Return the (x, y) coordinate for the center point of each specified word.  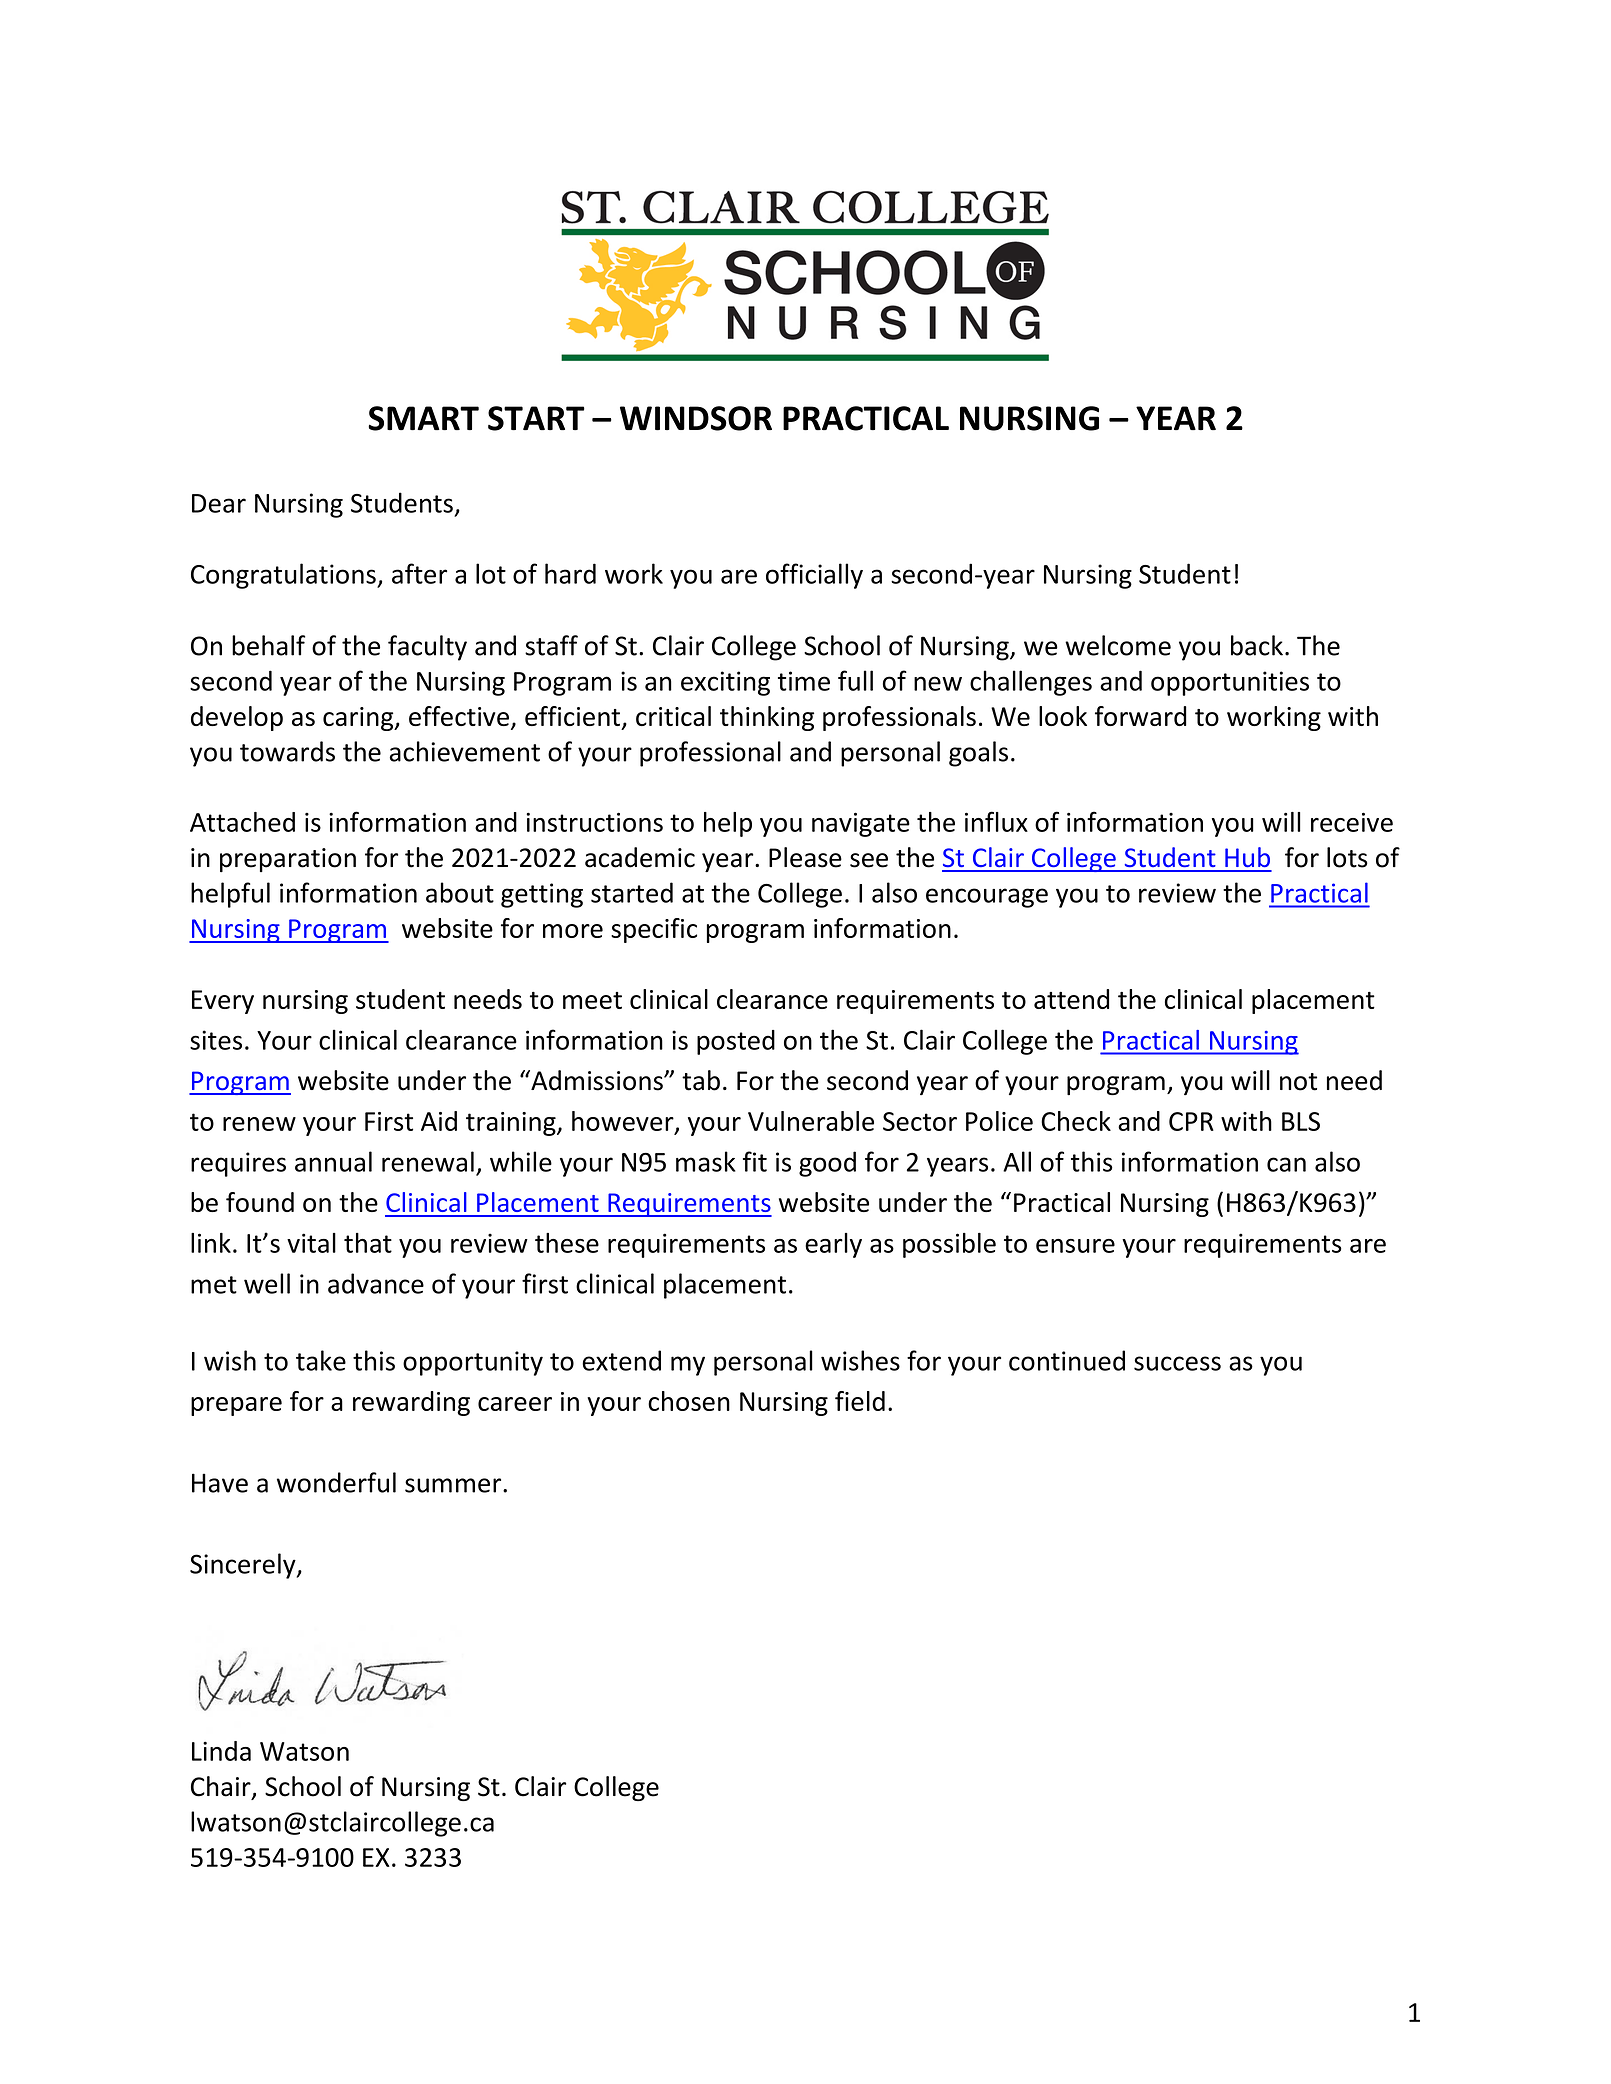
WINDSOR (696, 418)
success (1177, 1363)
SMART (423, 418)
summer (454, 1485)
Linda (221, 1751)
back (1257, 645)
